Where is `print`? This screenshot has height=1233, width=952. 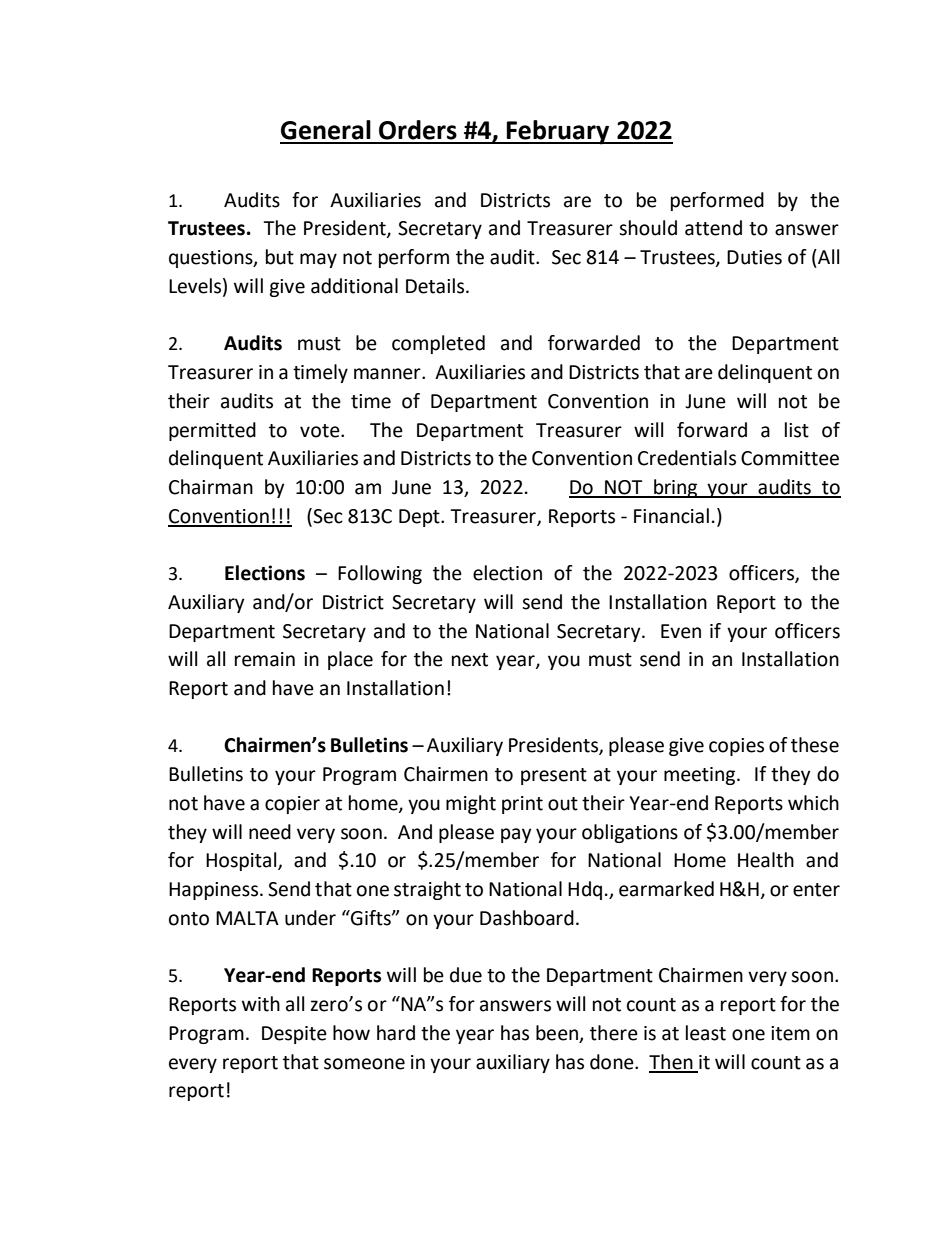 print is located at coordinates (522, 805).
